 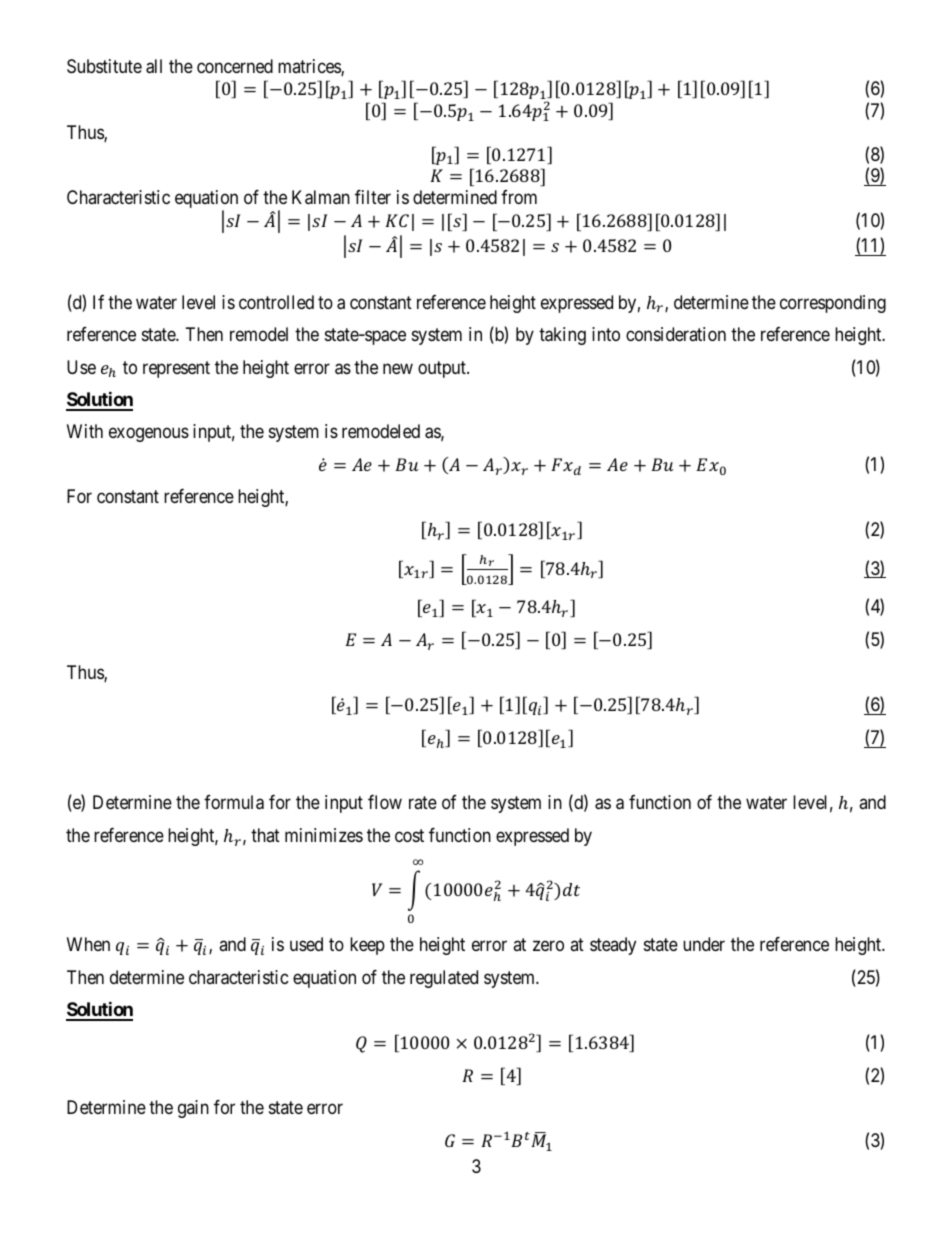 I want to click on regulated, so click(x=444, y=979).
